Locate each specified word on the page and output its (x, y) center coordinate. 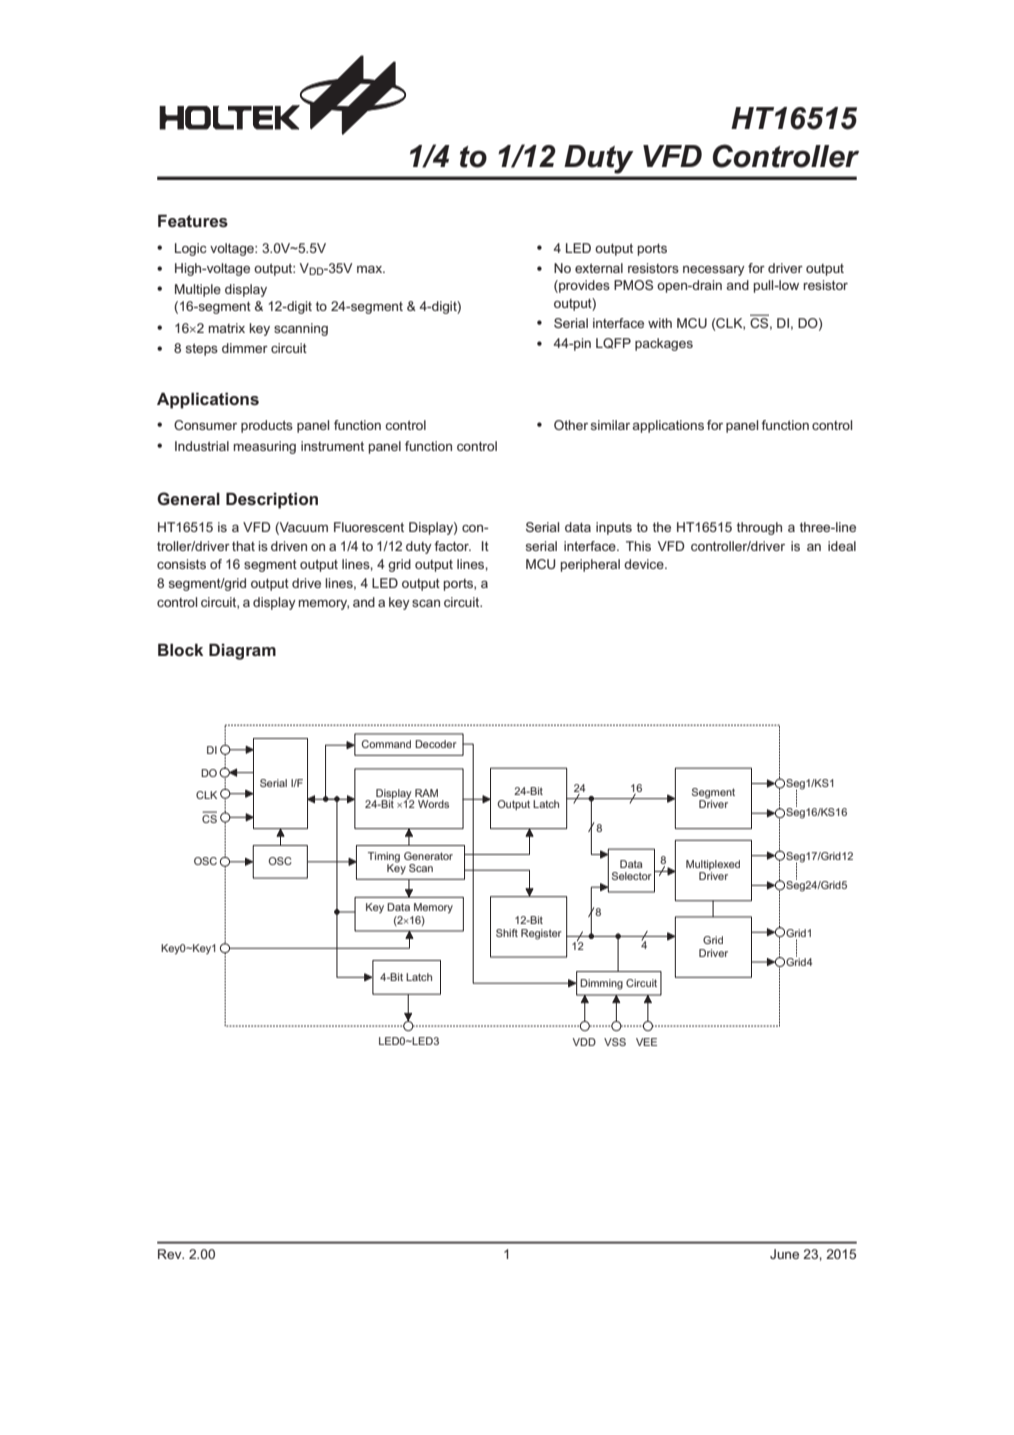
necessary (714, 270)
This (638, 546)
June (784, 1254)
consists (181, 564)
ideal (842, 546)
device (645, 564)
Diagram (242, 651)
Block (180, 649)
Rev (171, 1254)
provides (583, 286)
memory (324, 605)
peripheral (590, 565)
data (578, 527)
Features (193, 220)
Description (272, 500)
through (759, 528)
